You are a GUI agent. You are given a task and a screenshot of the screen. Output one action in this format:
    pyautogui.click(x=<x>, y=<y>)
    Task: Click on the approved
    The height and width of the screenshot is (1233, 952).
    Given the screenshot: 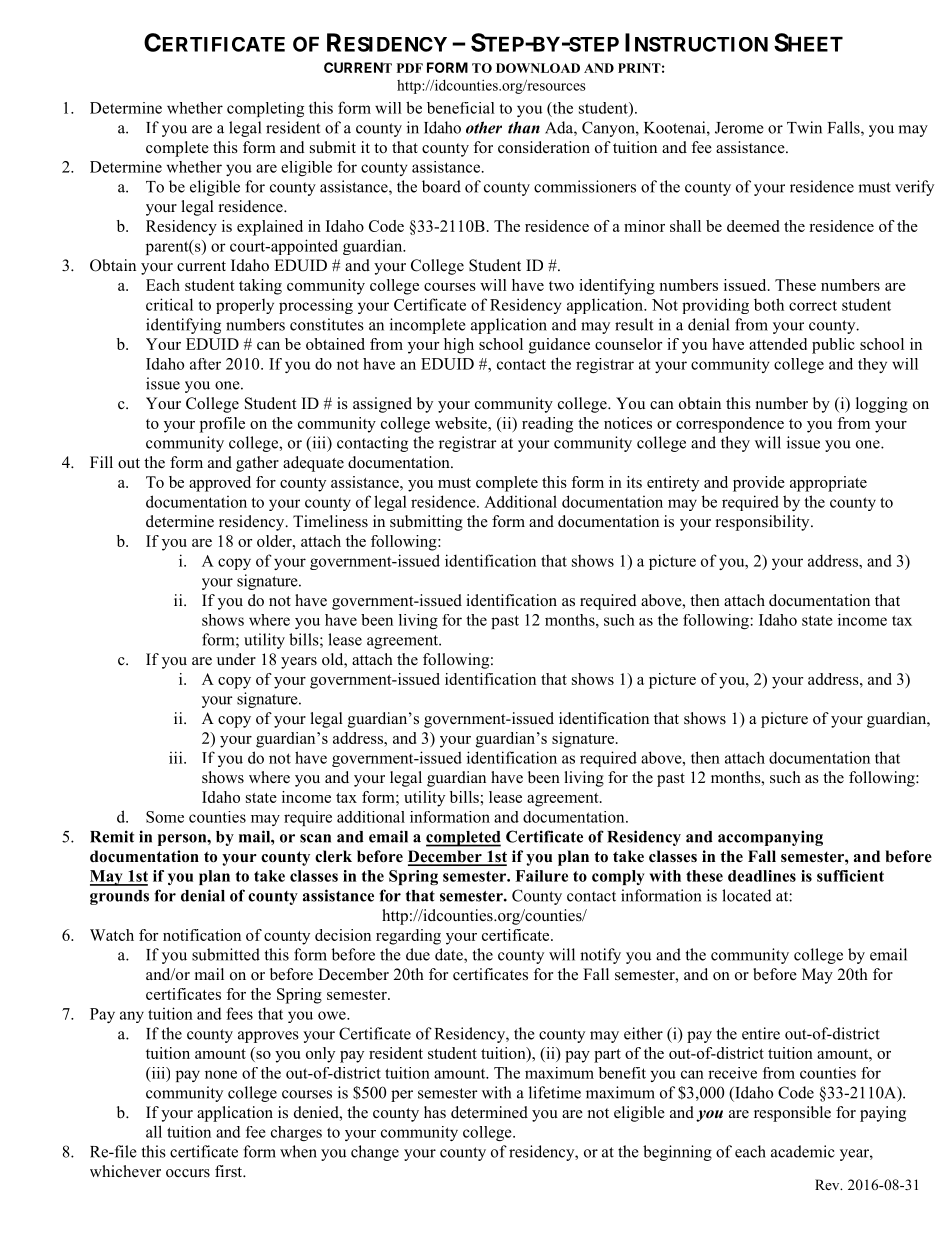 What is the action you would take?
    pyautogui.click(x=220, y=484)
